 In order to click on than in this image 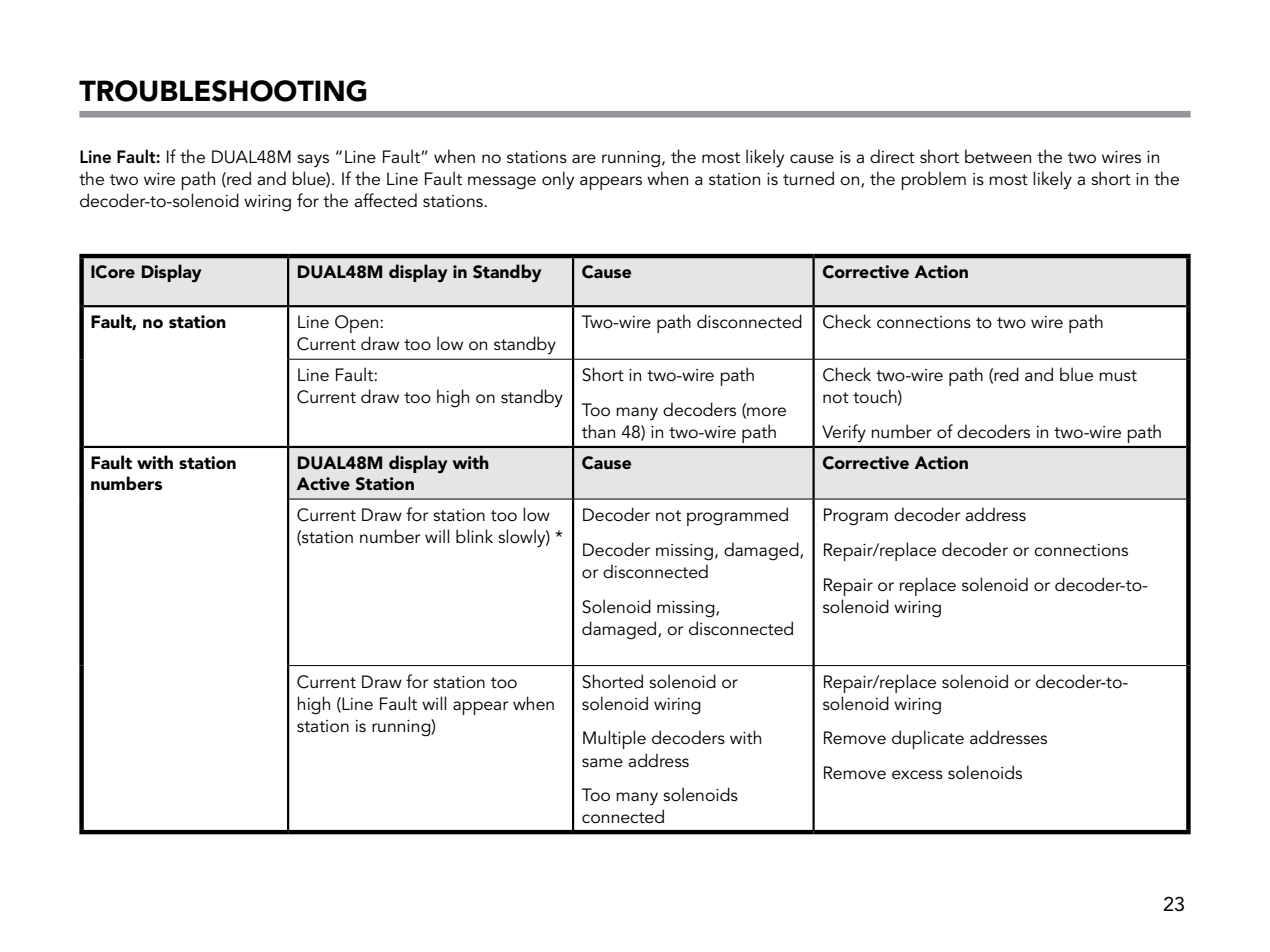, I will do `click(598, 431)`.
